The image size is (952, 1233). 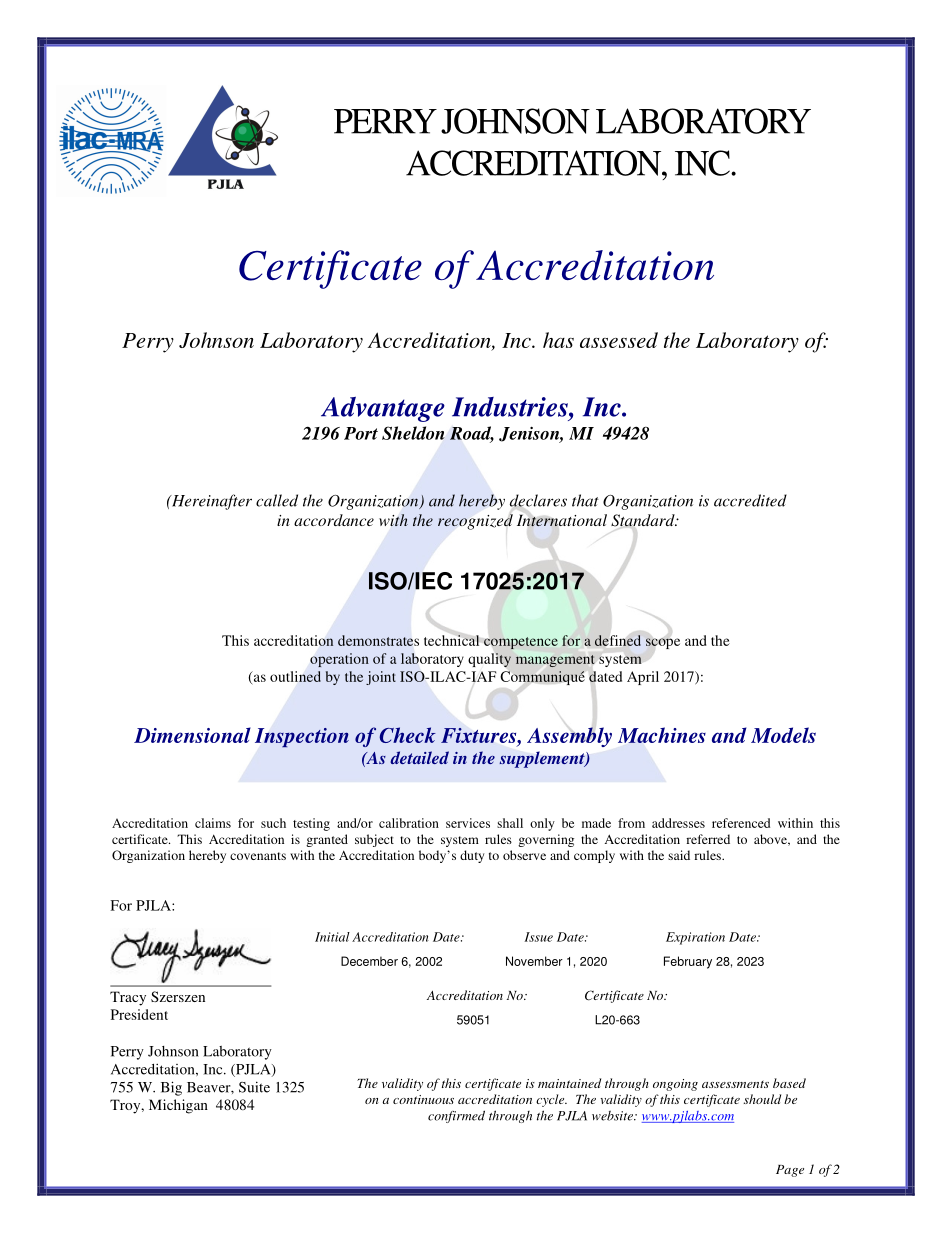 I want to click on assessed, so click(x=619, y=340).
